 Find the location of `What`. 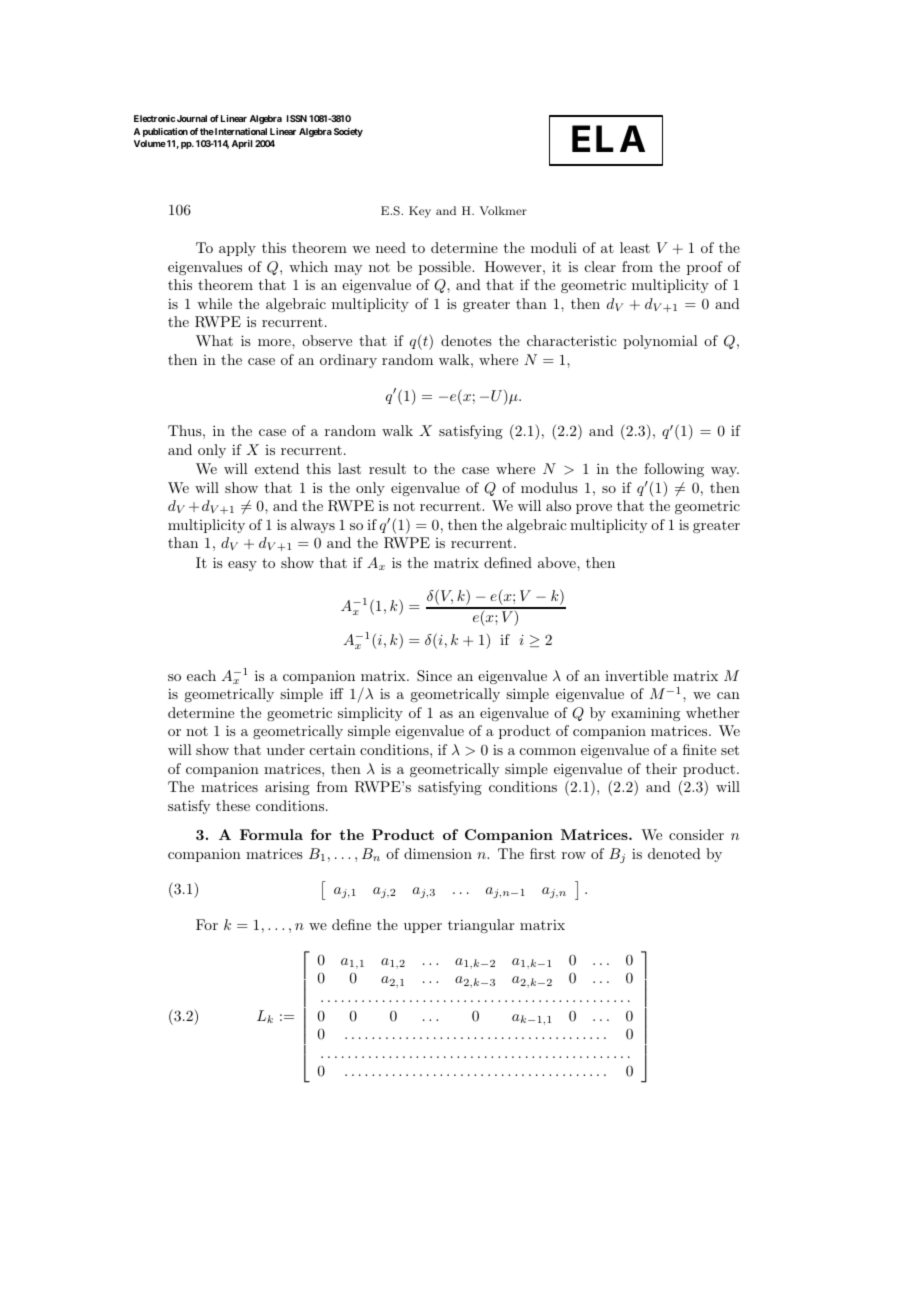

What is located at coordinates (214, 340).
